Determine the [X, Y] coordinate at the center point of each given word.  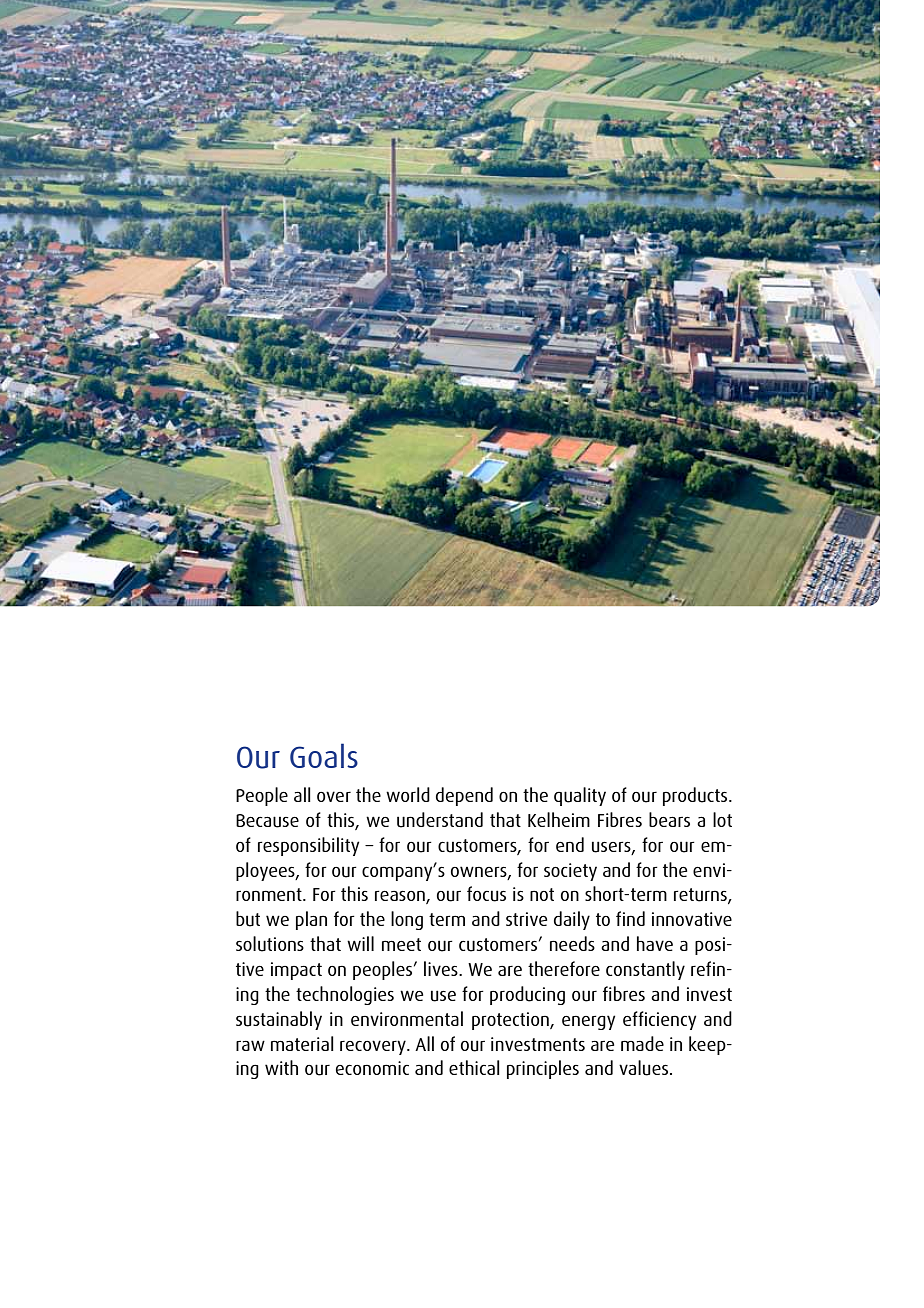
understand [440, 820]
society [570, 872]
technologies [345, 995]
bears [669, 819]
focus [486, 894]
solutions [270, 944]
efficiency [659, 1020]
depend [464, 796]
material [302, 1043]
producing [527, 995]
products [696, 796]
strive [526, 919]
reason [401, 897]
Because [267, 821]
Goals [324, 755]
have [655, 943]
